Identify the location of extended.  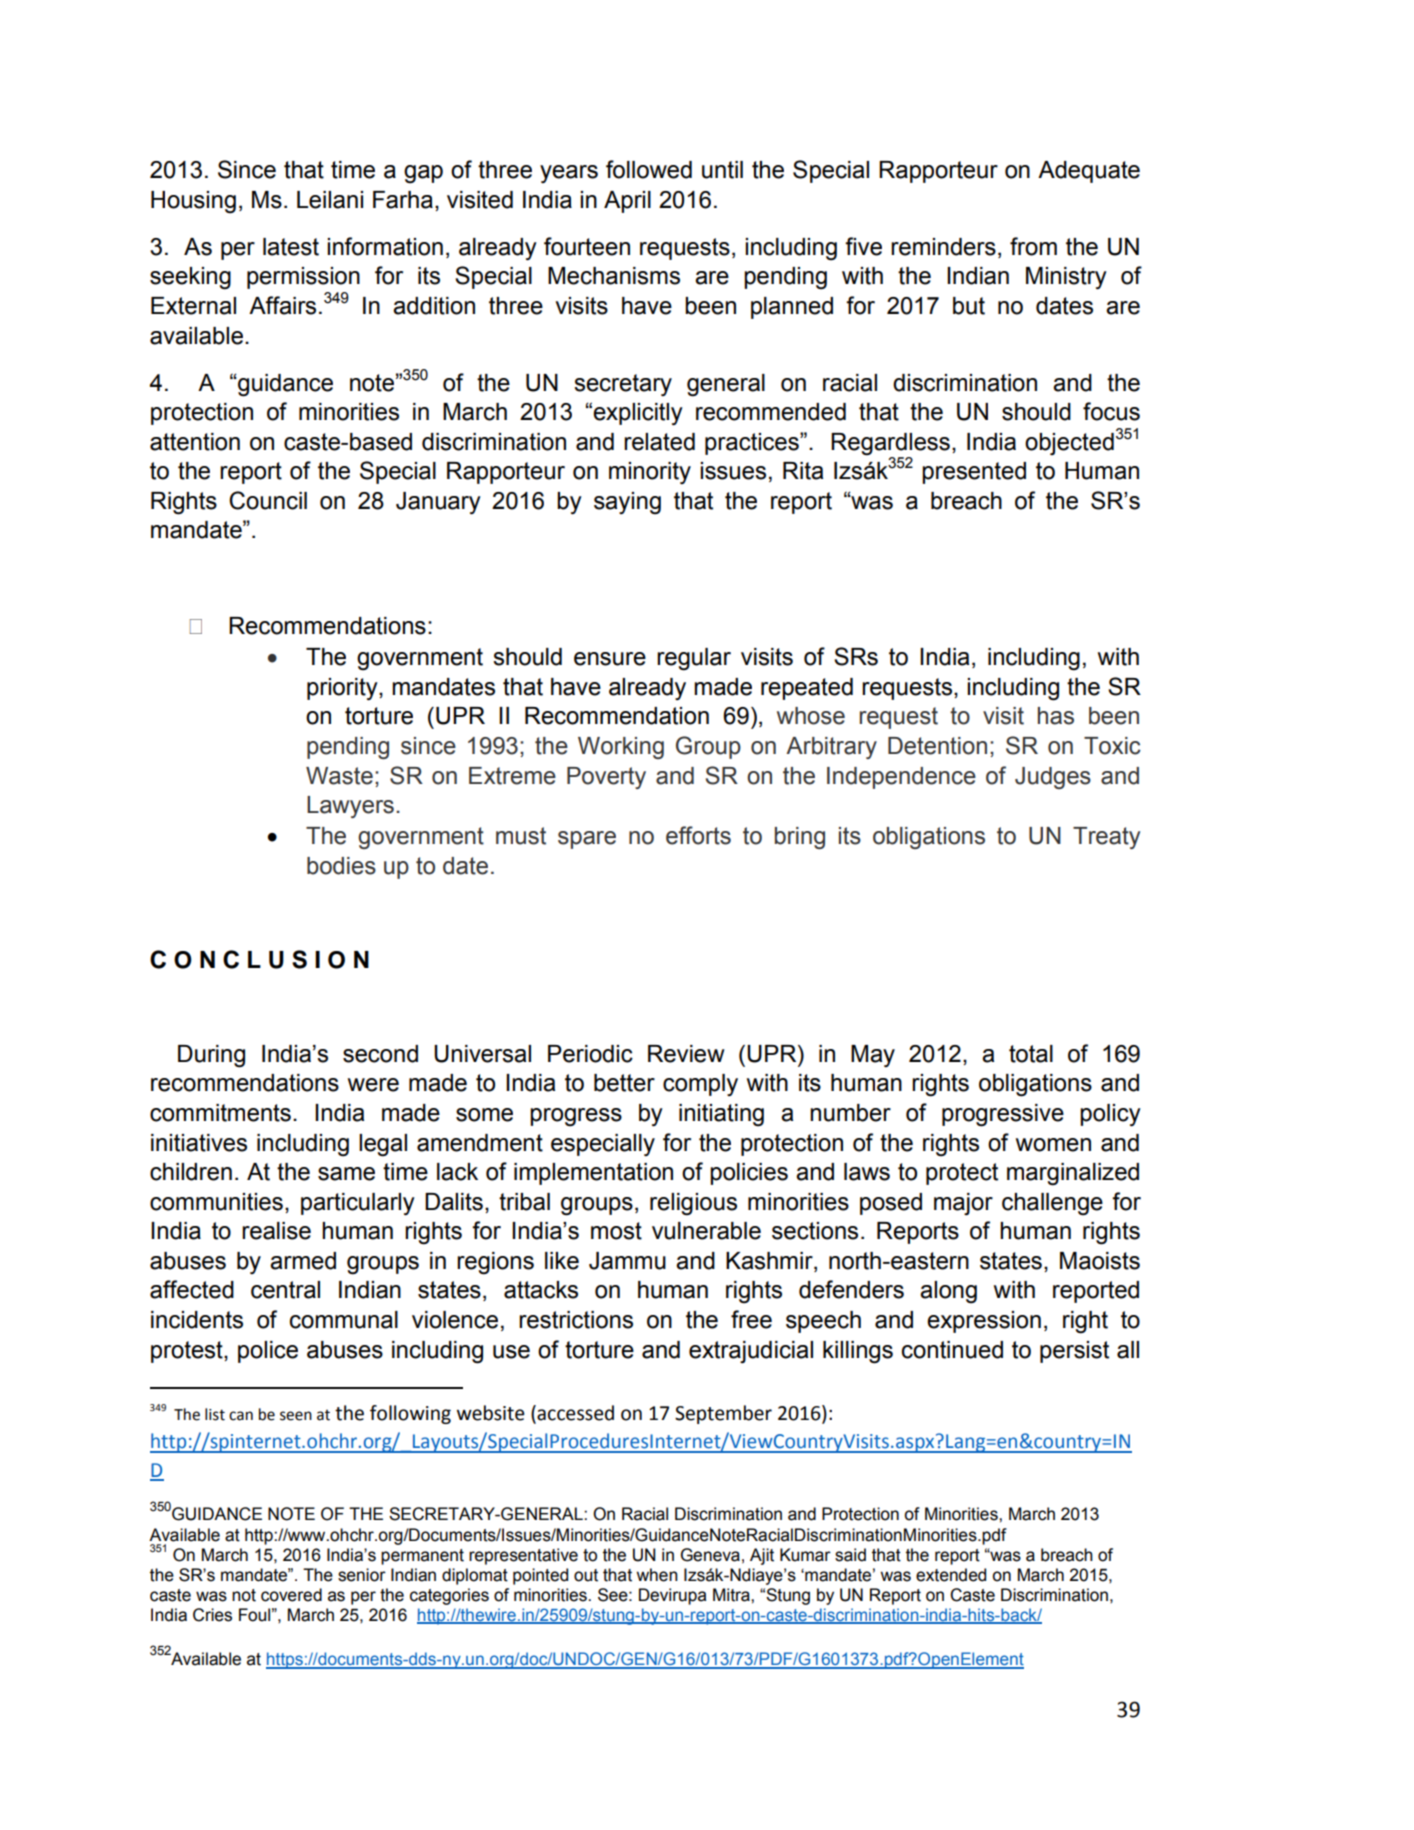
(951, 1575).
